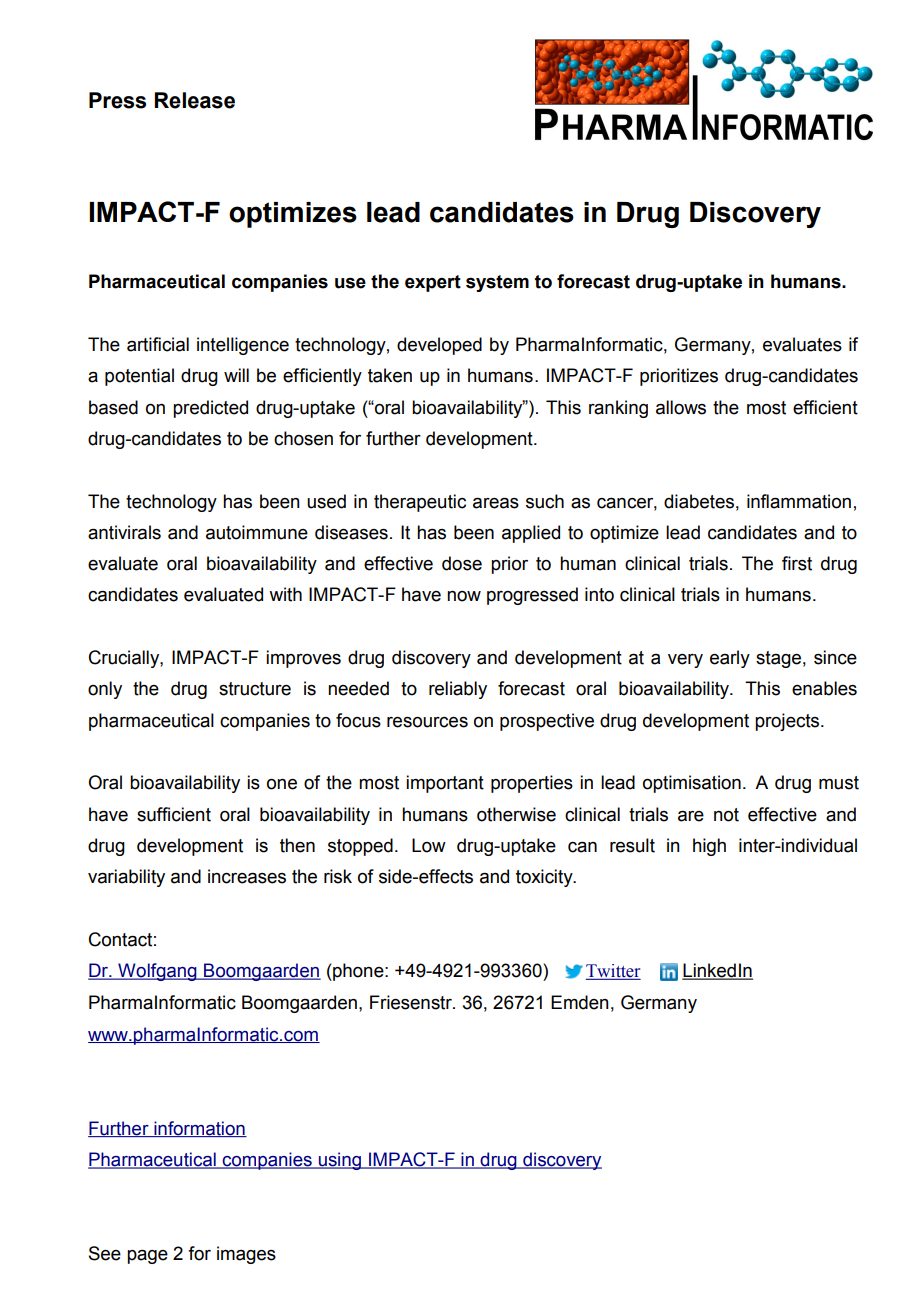 This document has width=924, height=1308. What do you see at coordinates (580, 1002) in the document?
I see `Emden` at bounding box center [580, 1002].
